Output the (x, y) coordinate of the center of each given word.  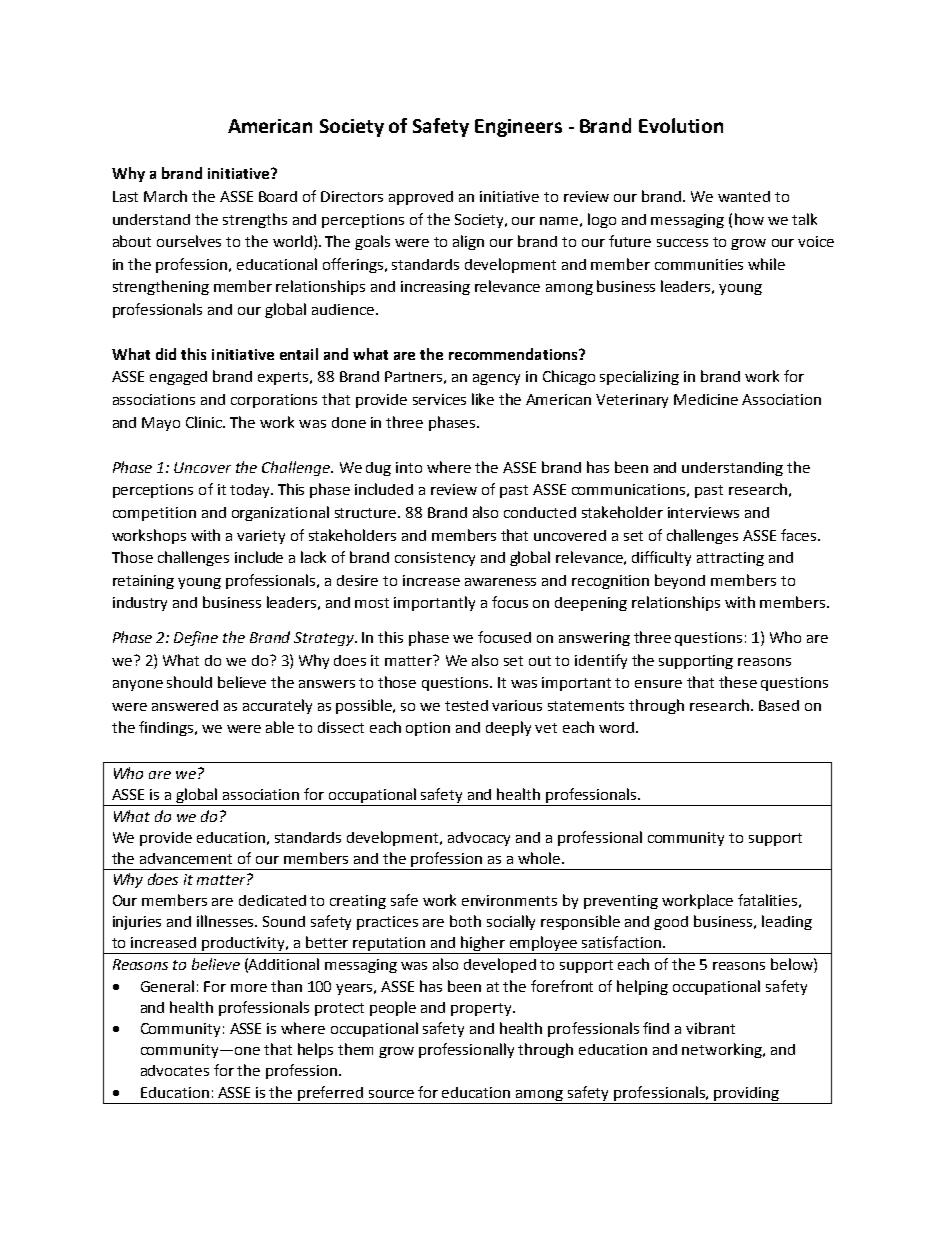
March (165, 196)
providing (746, 1095)
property (482, 1009)
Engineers (518, 128)
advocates (175, 1070)
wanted (744, 196)
